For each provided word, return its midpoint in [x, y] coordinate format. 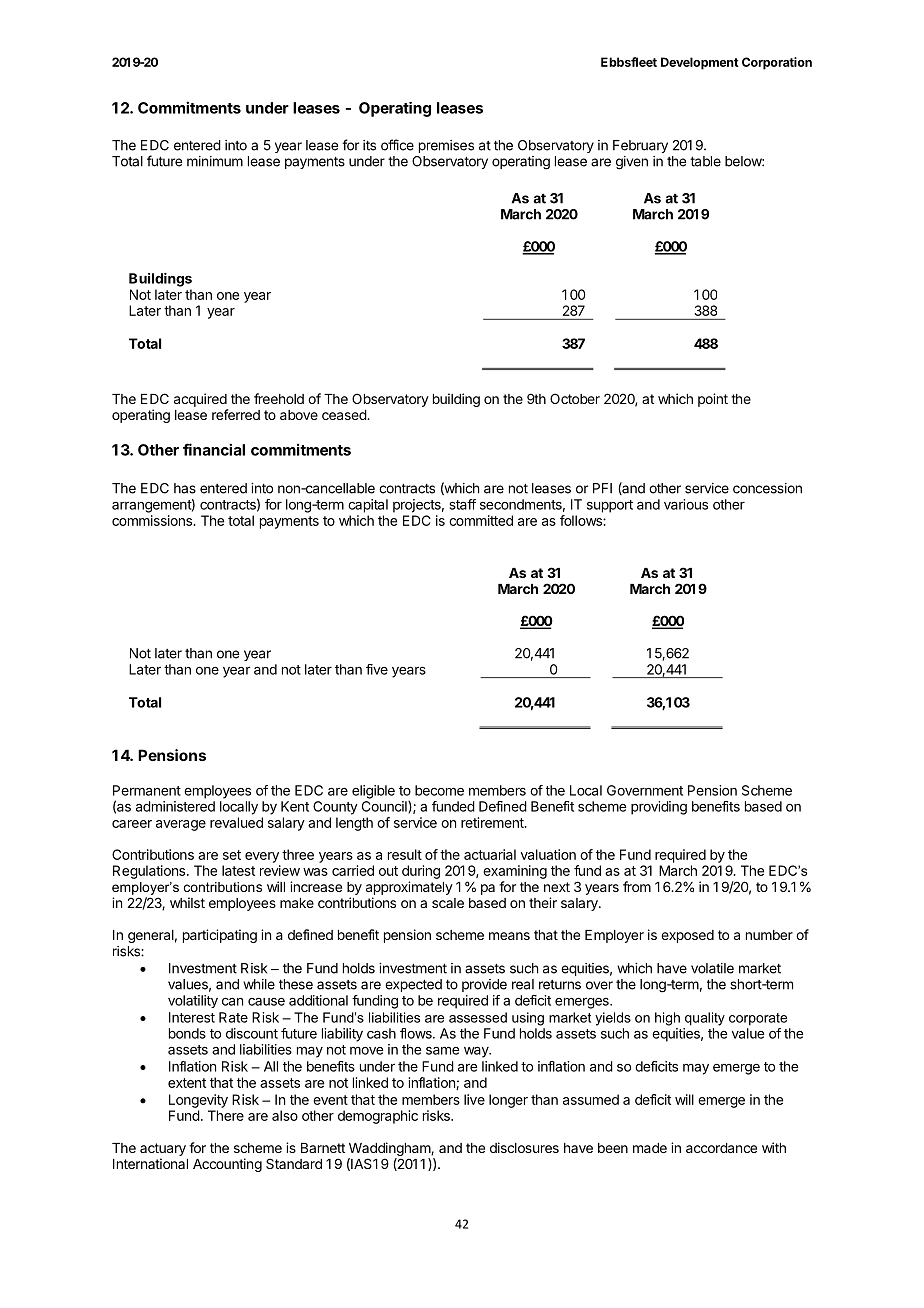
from [637, 886]
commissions [153, 520]
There [226, 1115]
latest [238, 870]
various [686, 504]
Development [700, 63]
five [377, 669]
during [421, 872]
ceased [345, 415]
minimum [215, 161]
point [713, 400]
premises [446, 146]
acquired [200, 400]
